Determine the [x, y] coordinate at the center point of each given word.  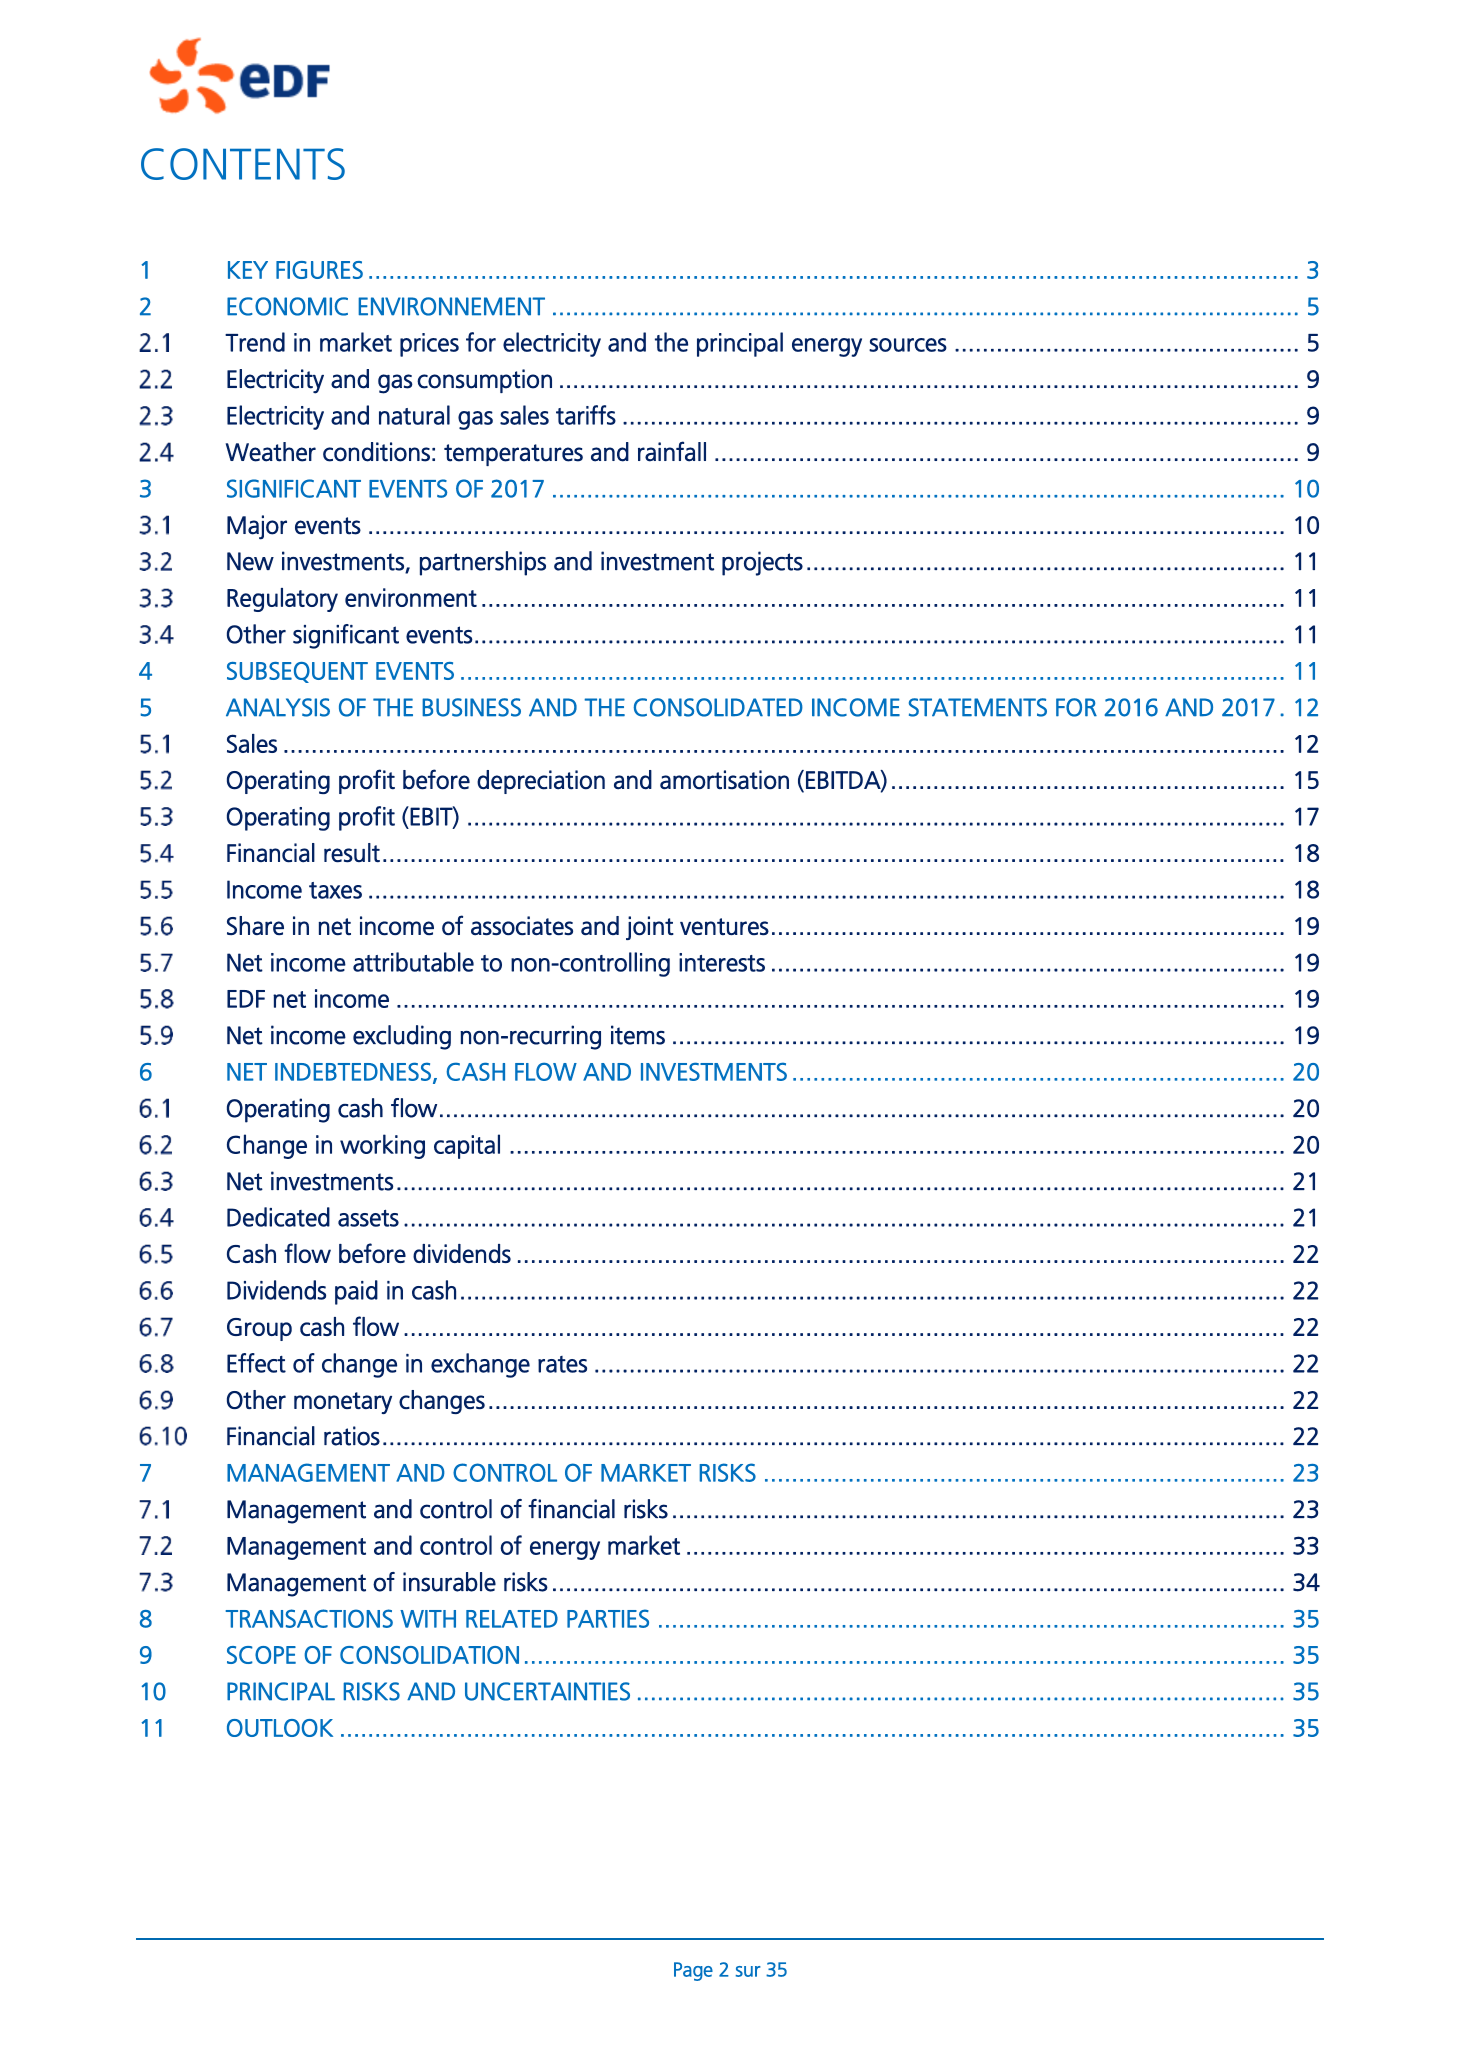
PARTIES [608, 1618]
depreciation [541, 782]
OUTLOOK [280, 1728]
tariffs [586, 415]
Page [693, 1971]
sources [908, 345]
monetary [343, 1403]
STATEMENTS [978, 707]
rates [562, 1364]
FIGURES [319, 270]
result [352, 853]
